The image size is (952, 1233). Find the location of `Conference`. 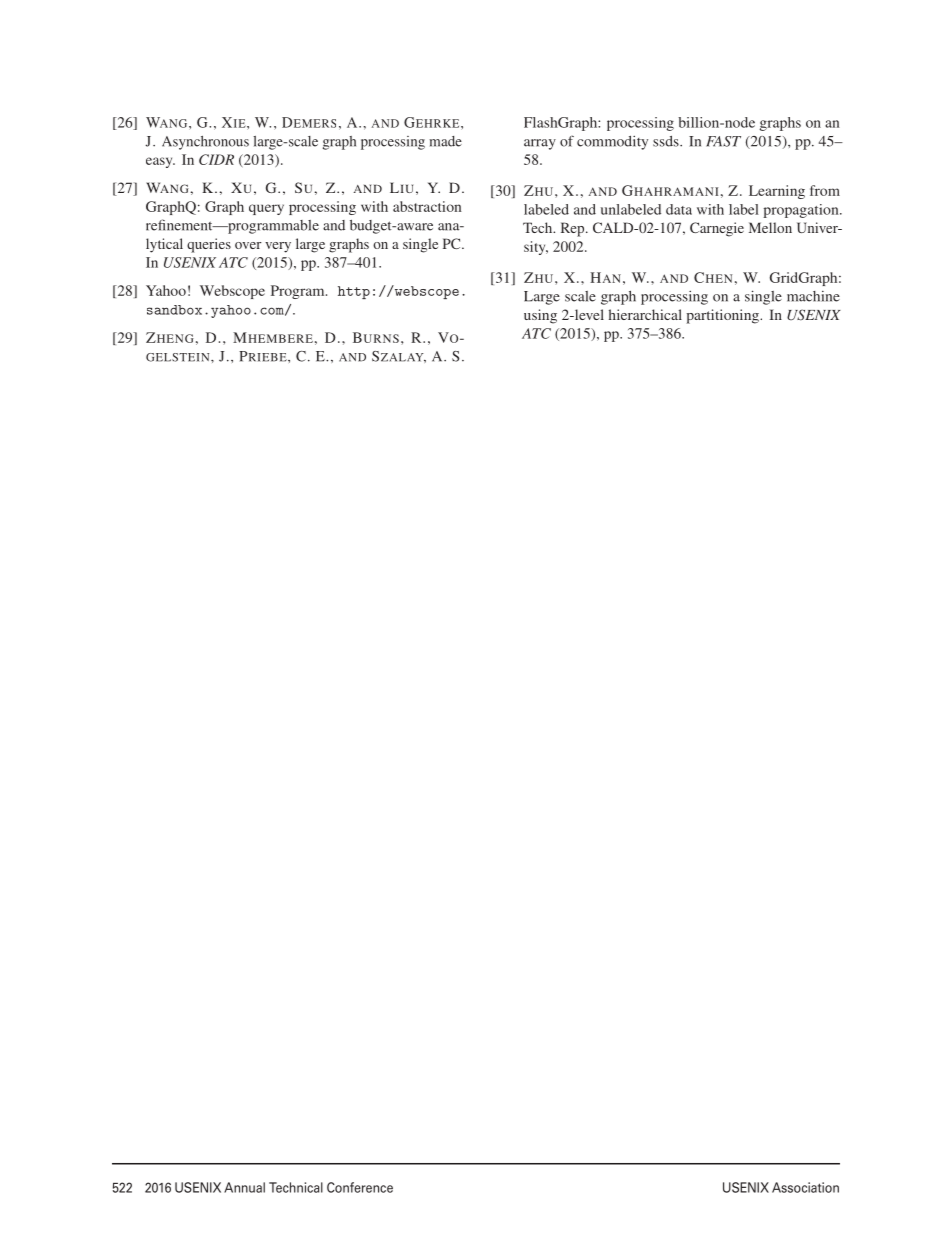

Conference is located at coordinates (360, 1187).
